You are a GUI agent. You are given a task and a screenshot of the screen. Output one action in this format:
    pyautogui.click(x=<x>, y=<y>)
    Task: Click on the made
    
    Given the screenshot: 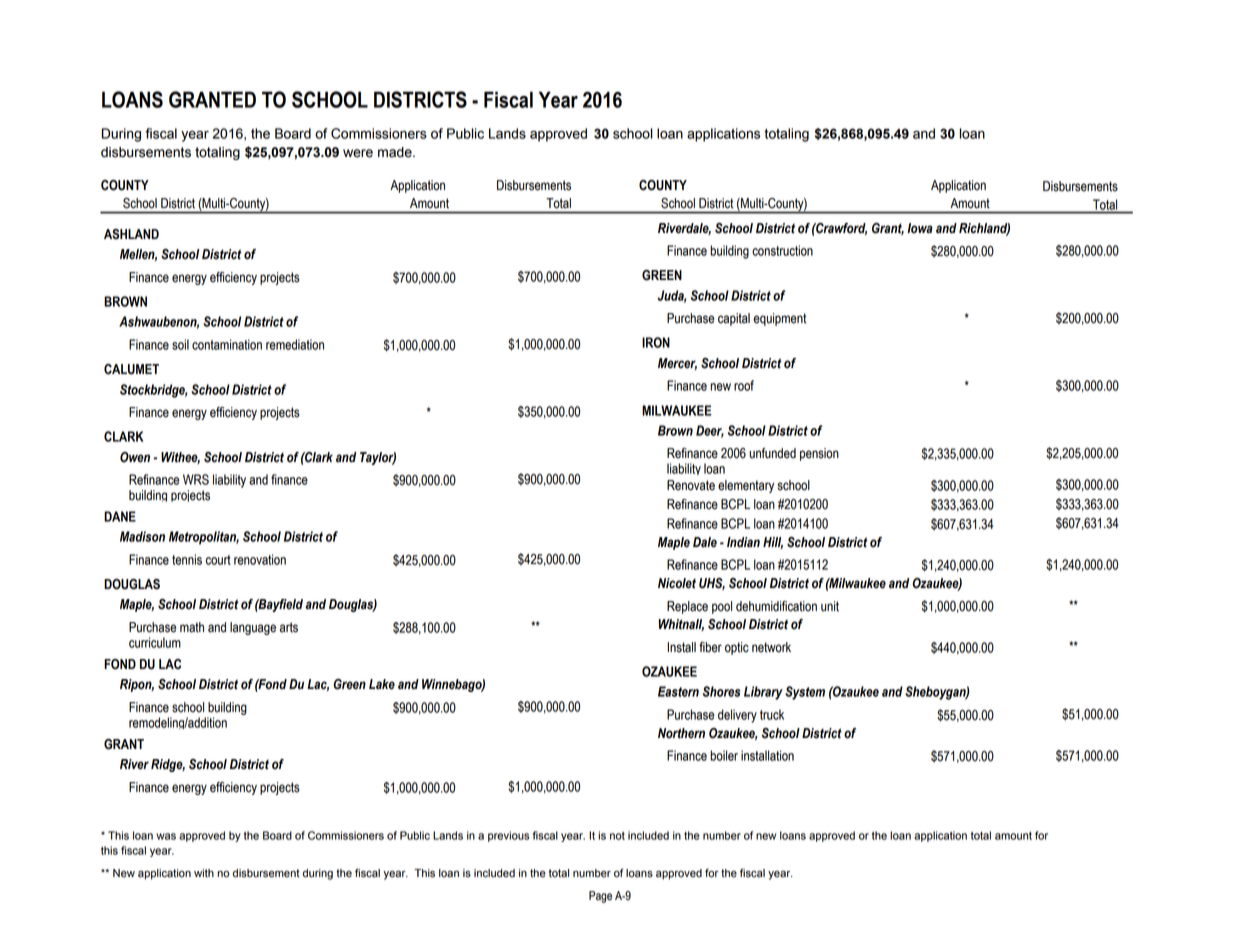 What is the action you would take?
    pyautogui.click(x=396, y=152)
